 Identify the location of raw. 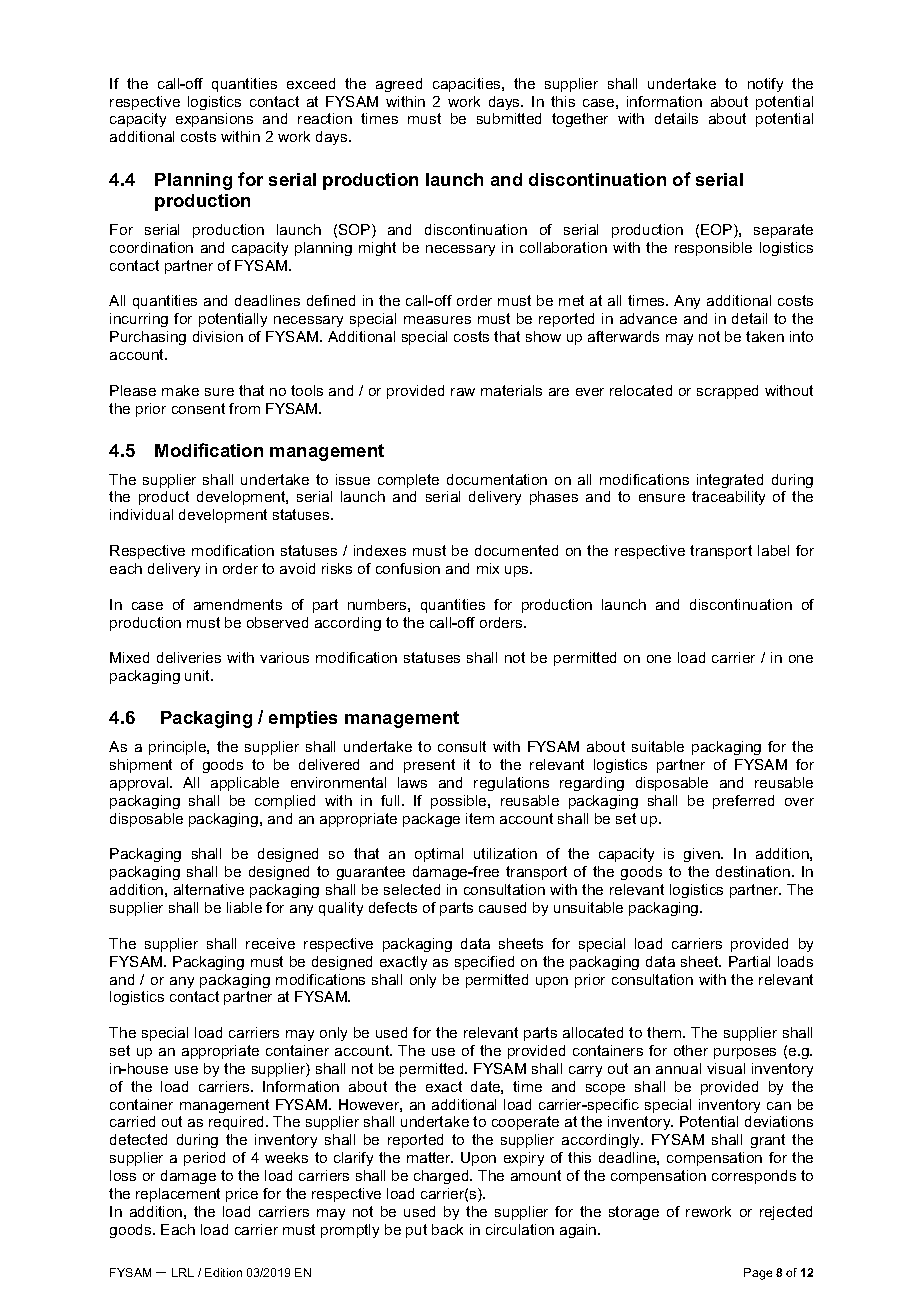
(463, 392).
